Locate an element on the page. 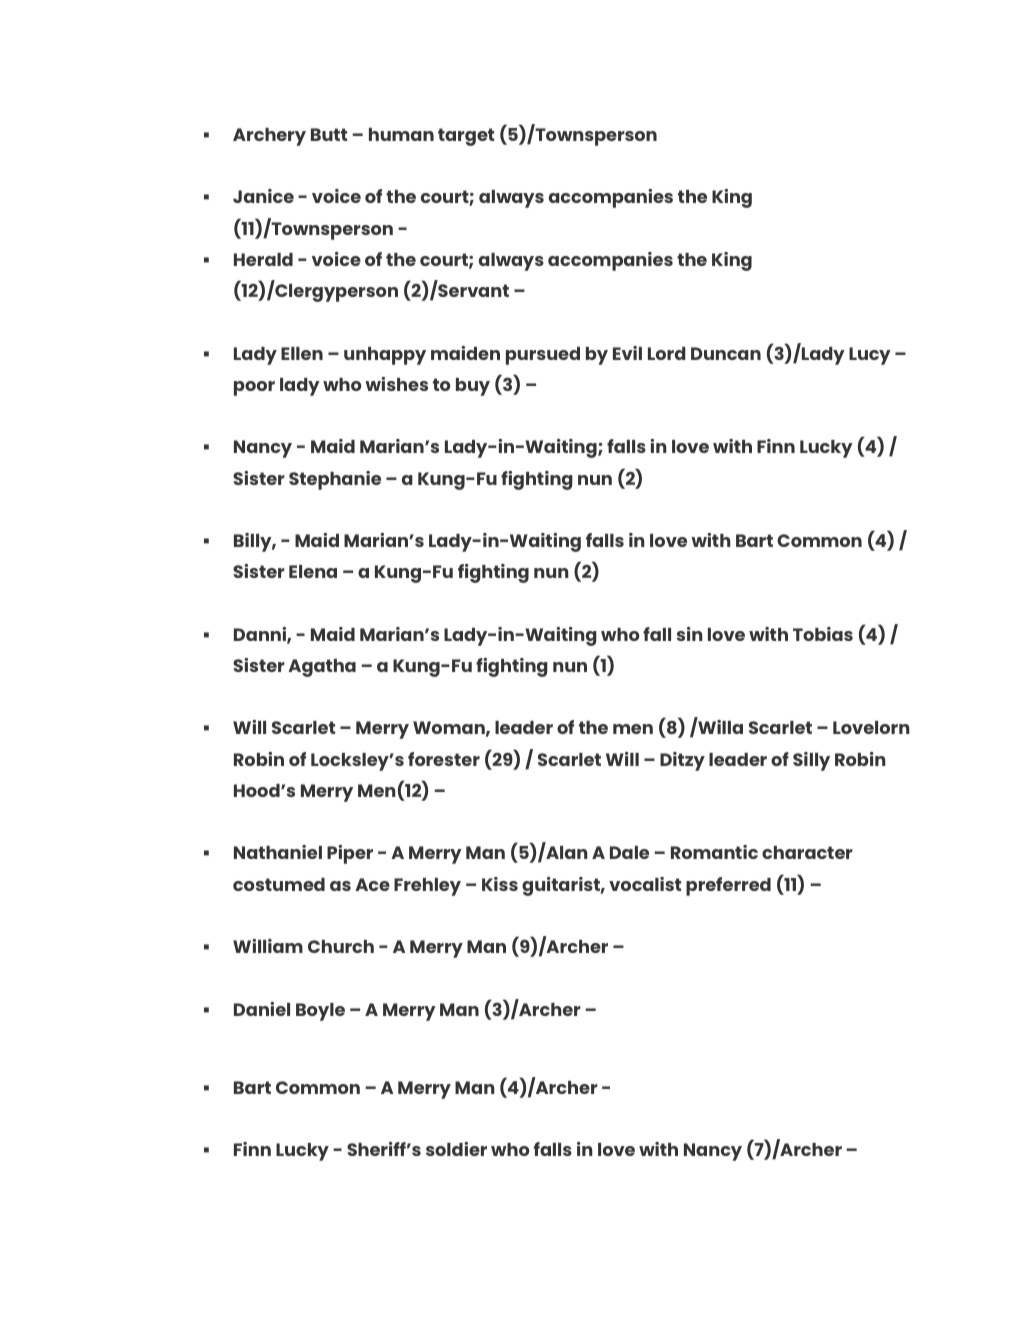 This page has width=1033, height=1337. target is located at coordinates (466, 137).
